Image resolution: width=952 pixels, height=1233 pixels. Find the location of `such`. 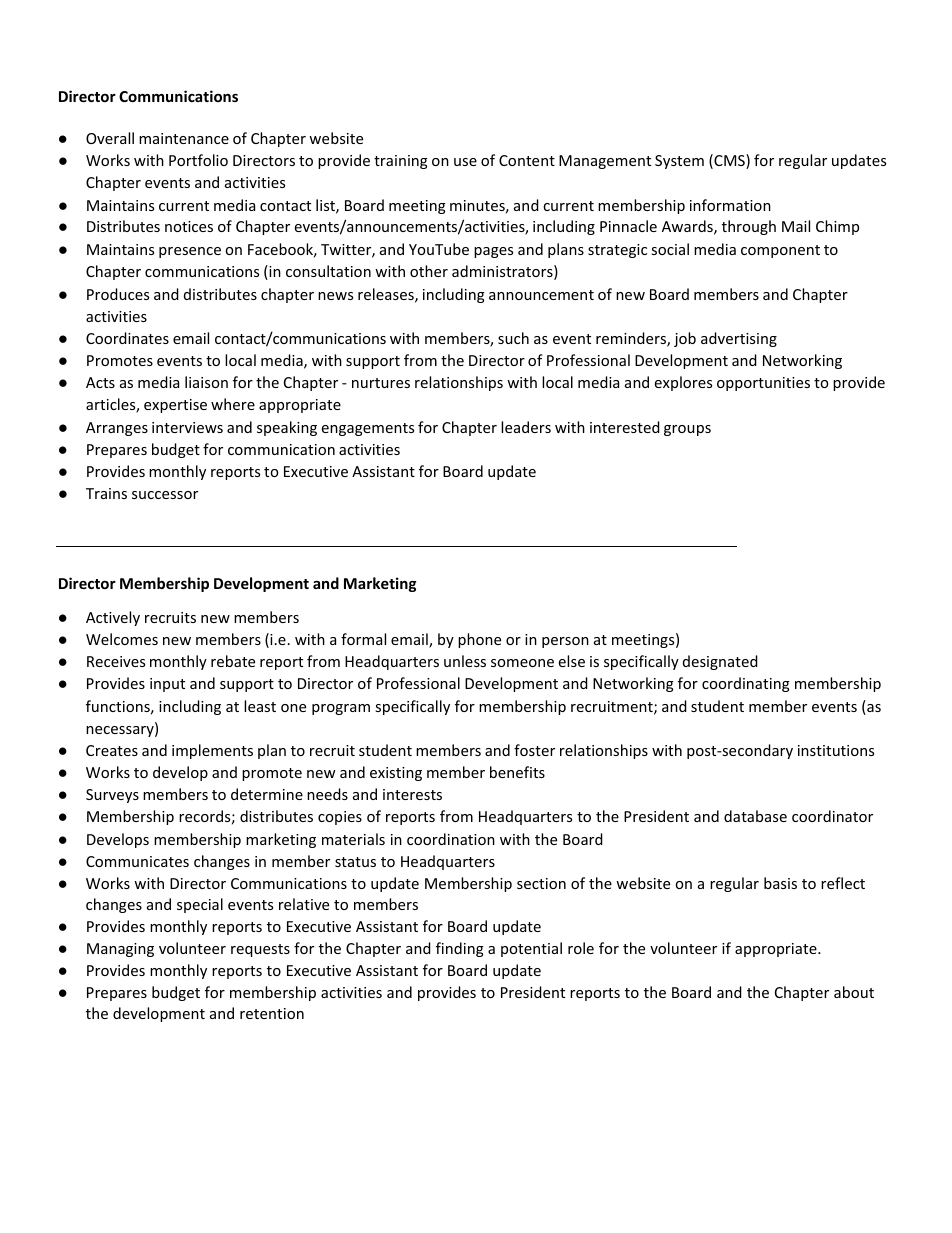

such is located at coordinates (513, 338).
